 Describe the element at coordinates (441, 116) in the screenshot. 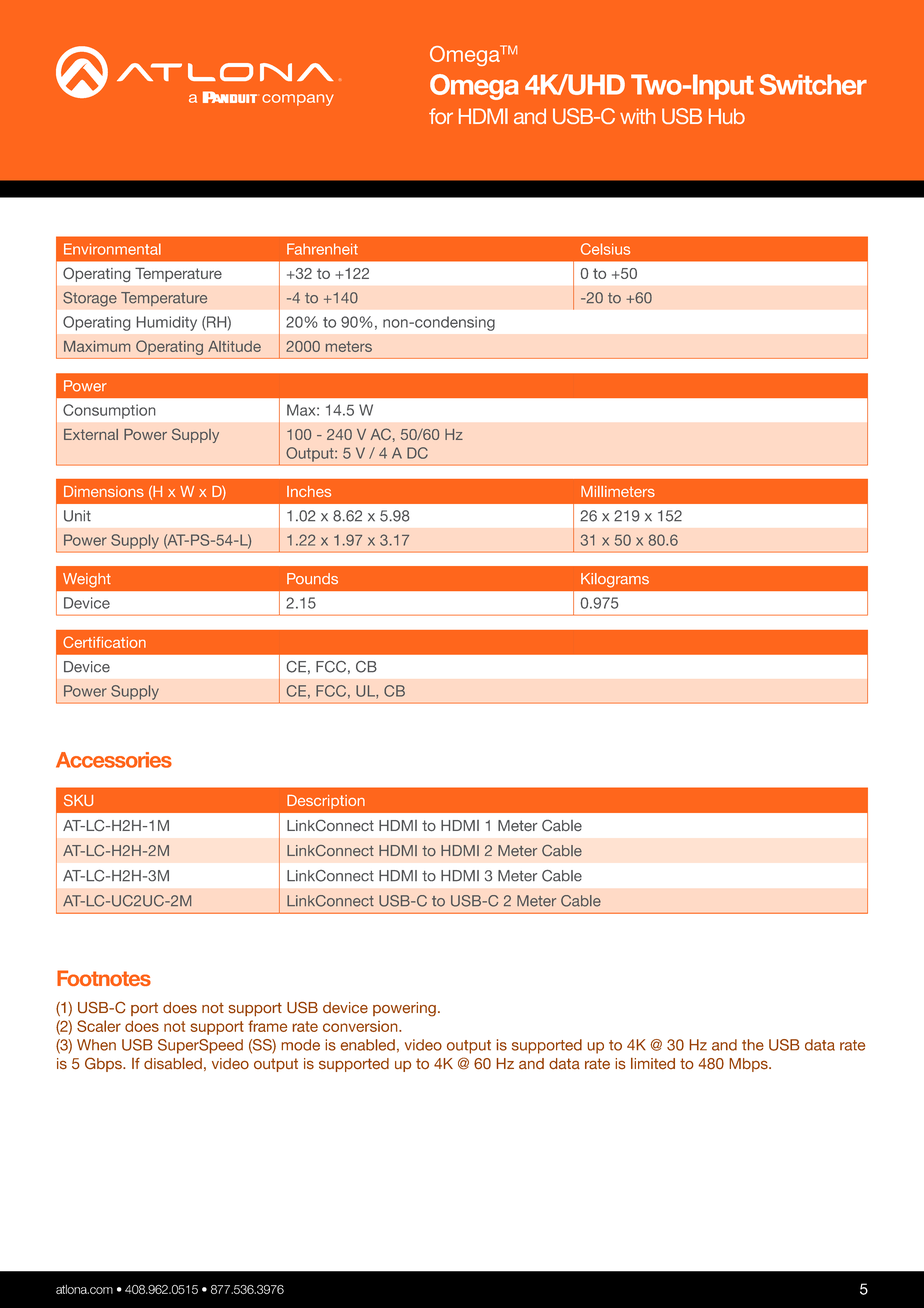

I see `for` at that location.
